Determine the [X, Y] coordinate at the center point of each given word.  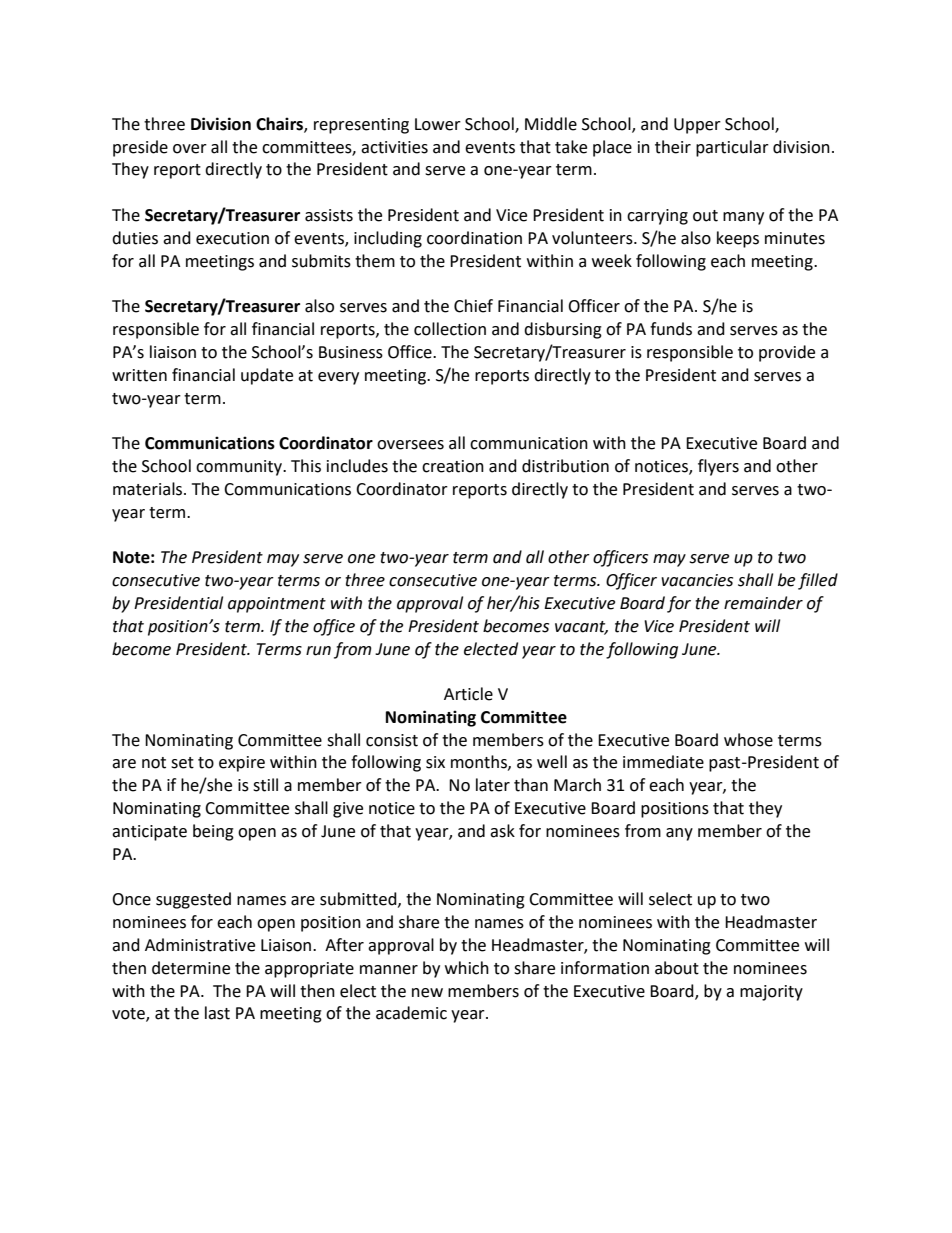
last [217, 1013]
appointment [277, 605]
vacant [581, 627]
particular [732, 148]
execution [232, 238]
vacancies [697, 580]
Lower [438, 124]
